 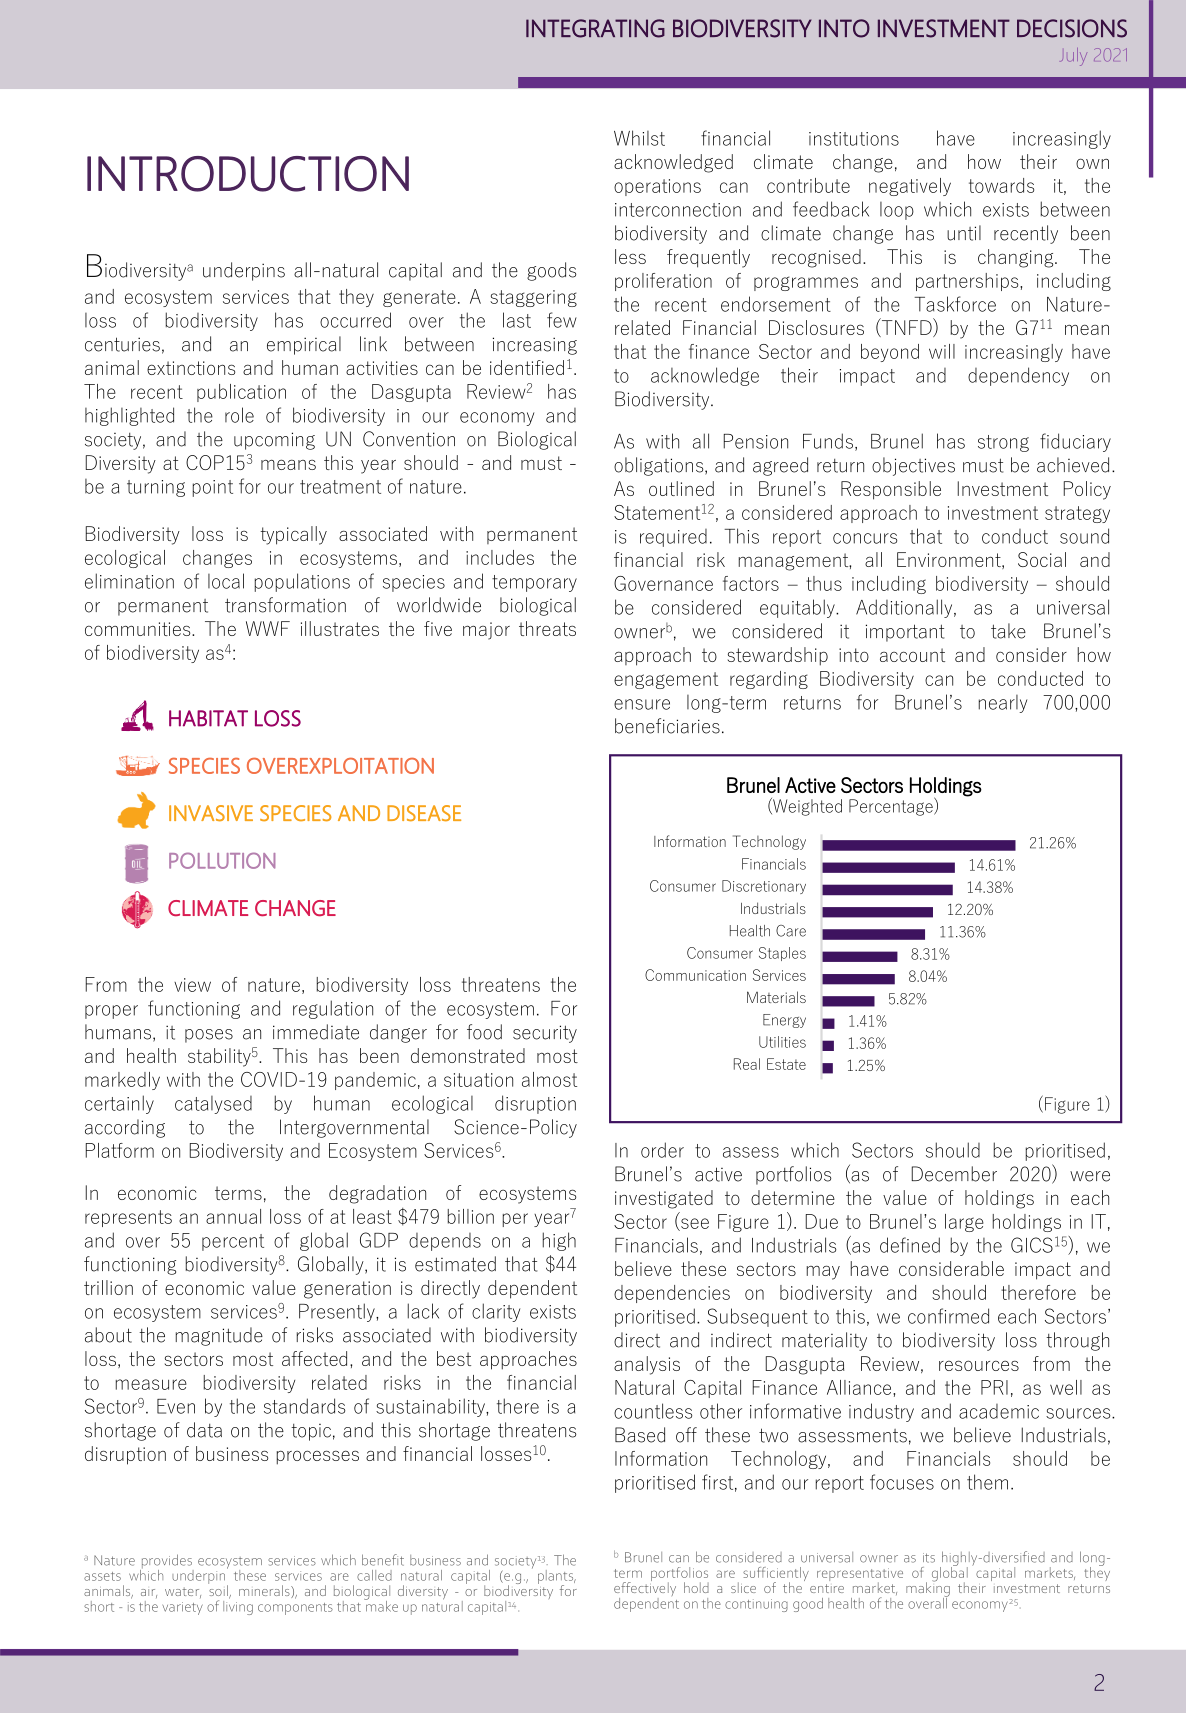 I want to click on ensure, so click(x=642, y=704).
